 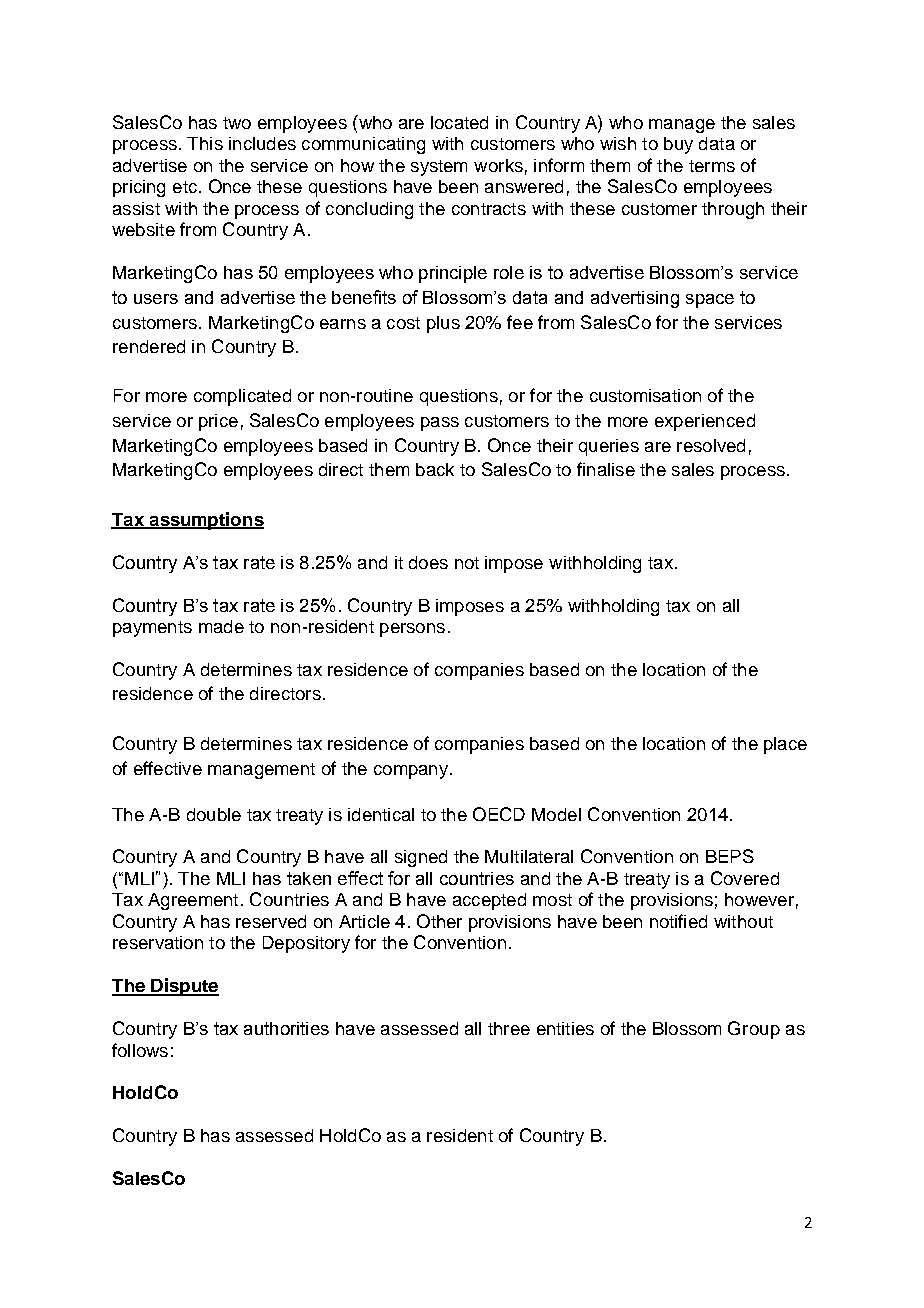 What do you see at coordinates (411, 772) in the document?
I see `company` at bounding box center [411, 772].
